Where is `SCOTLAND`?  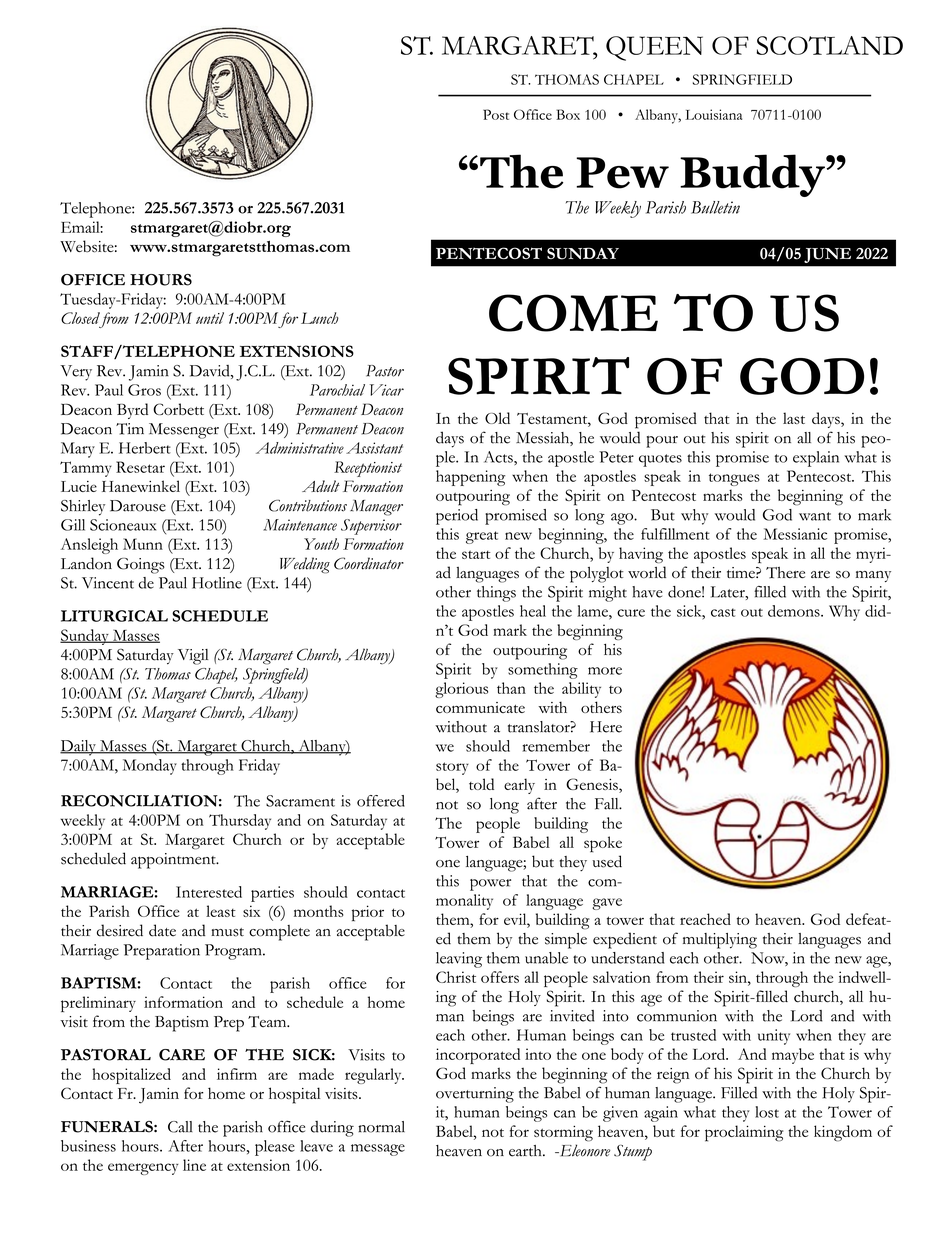
SCOTLAND is located at coordinates (830, 45).
